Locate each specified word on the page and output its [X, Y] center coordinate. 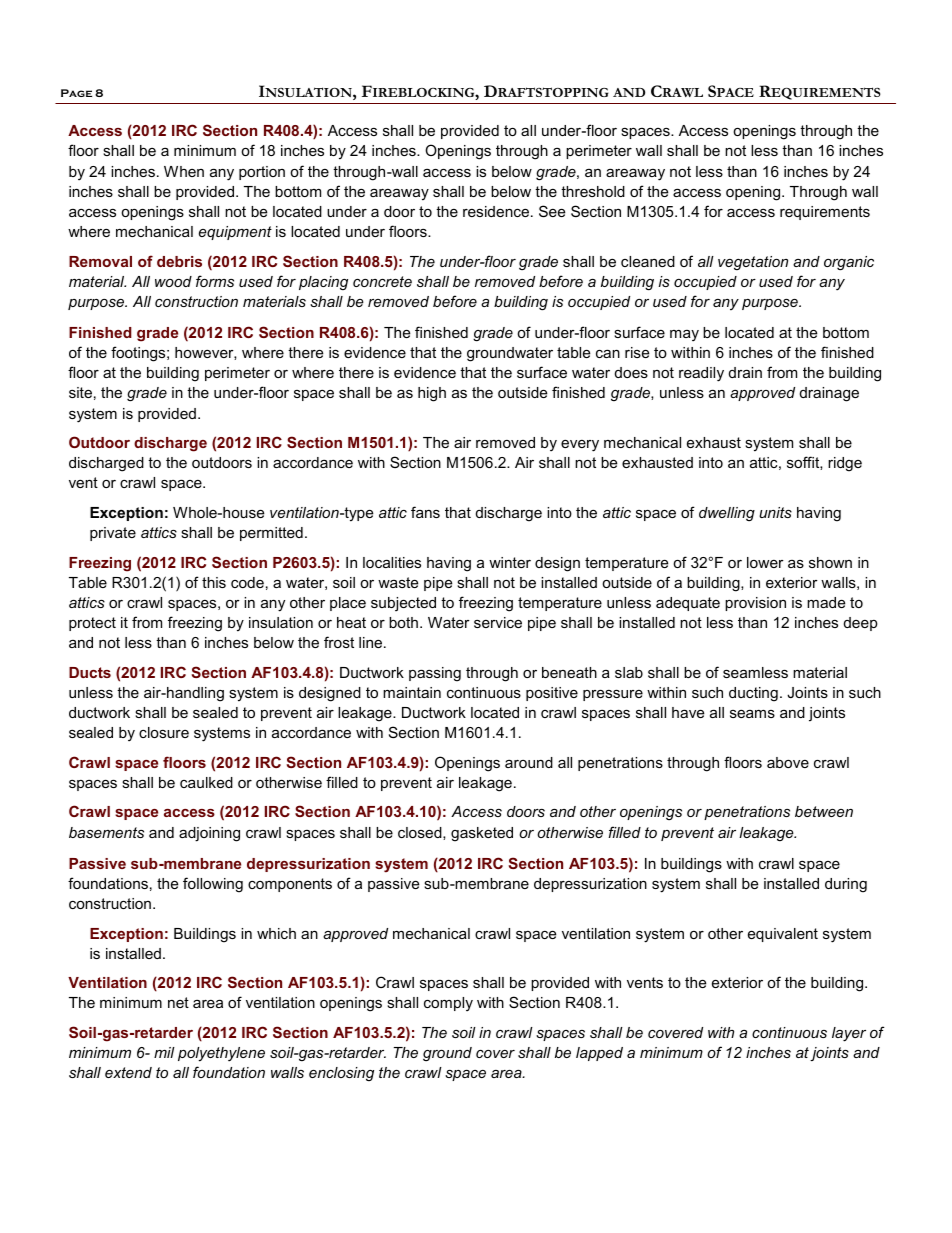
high [432, 394]
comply [448, 1004]
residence [497, 211]
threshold [593, 191]
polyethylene [221, 1054]
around [529, 762]
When [184, 171]
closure [164, 732]
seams [752, 713]
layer [849, 1034]
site [80, 392]
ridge [845, 464]
